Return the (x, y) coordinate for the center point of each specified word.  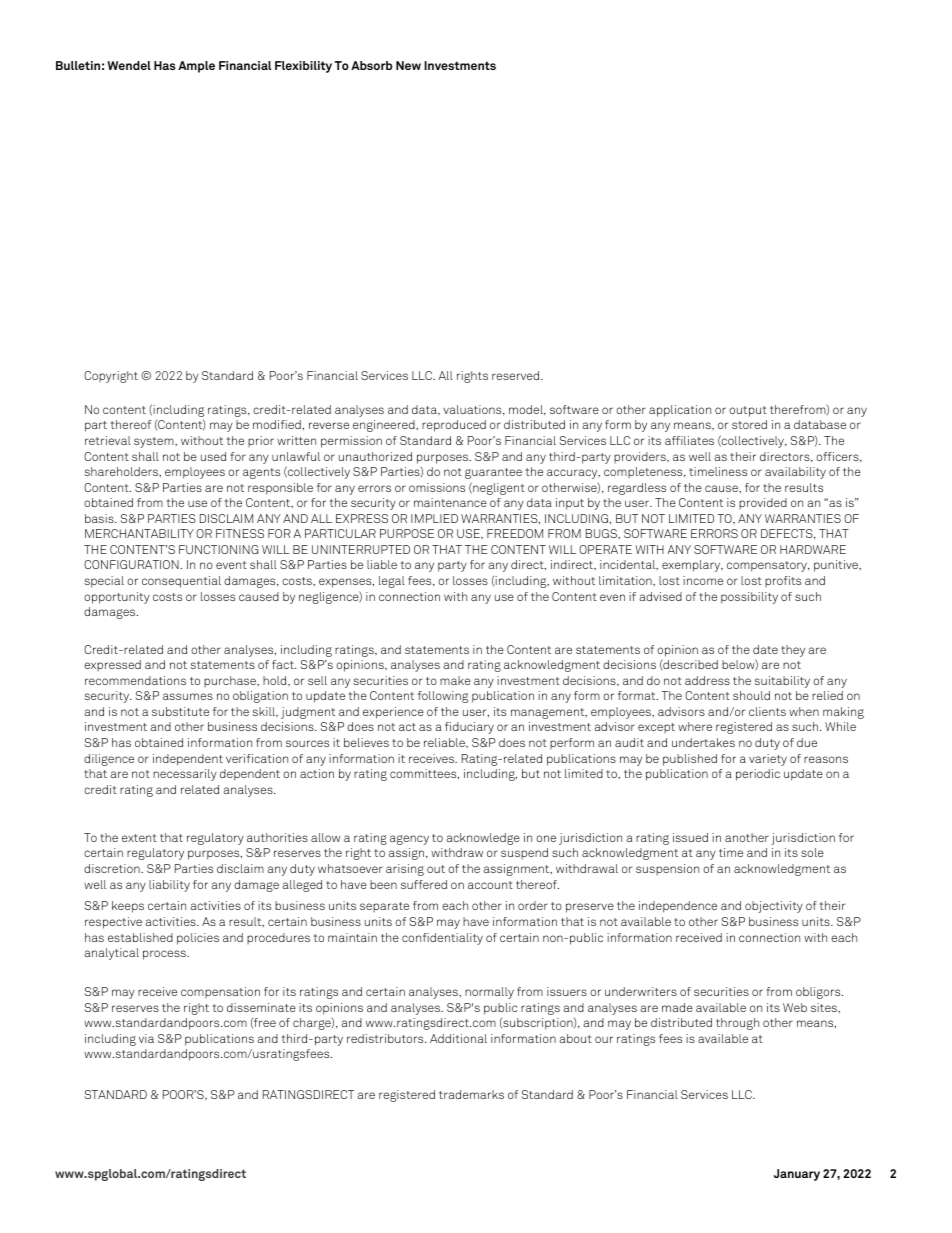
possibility (749, 598)
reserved (517, 375)
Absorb (371, 65)
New (408, 65)
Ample (196, 67)
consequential (181, 582)
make (455, 680)
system (155, 442)
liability (169, 886)
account (490, 885)
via (146, 1038)
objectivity (774, 907)
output (748, 411)
